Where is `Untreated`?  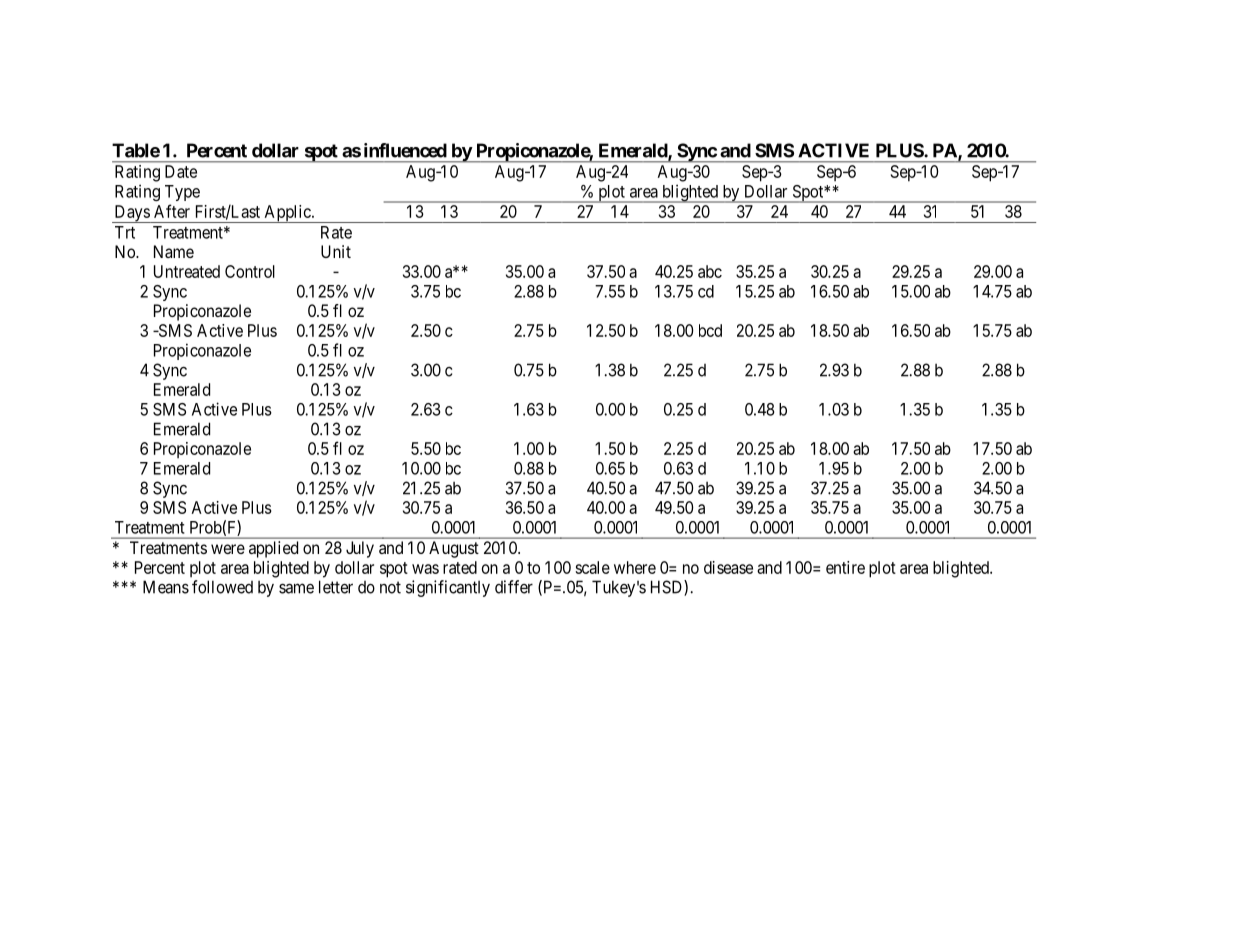 Untreated is located at coordinates (187, 271).
